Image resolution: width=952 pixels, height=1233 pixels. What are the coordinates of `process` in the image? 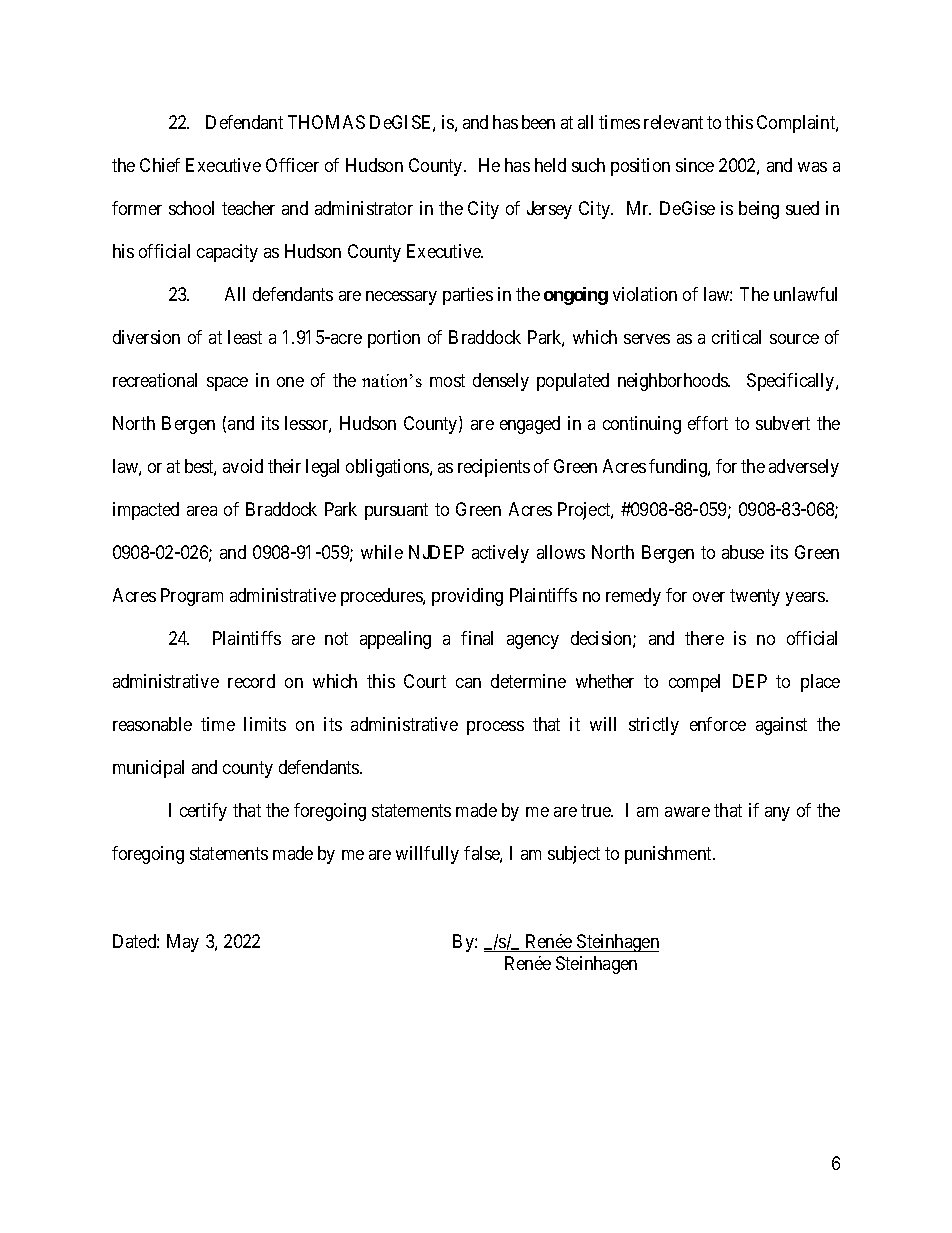 It's located at (495, 728).
